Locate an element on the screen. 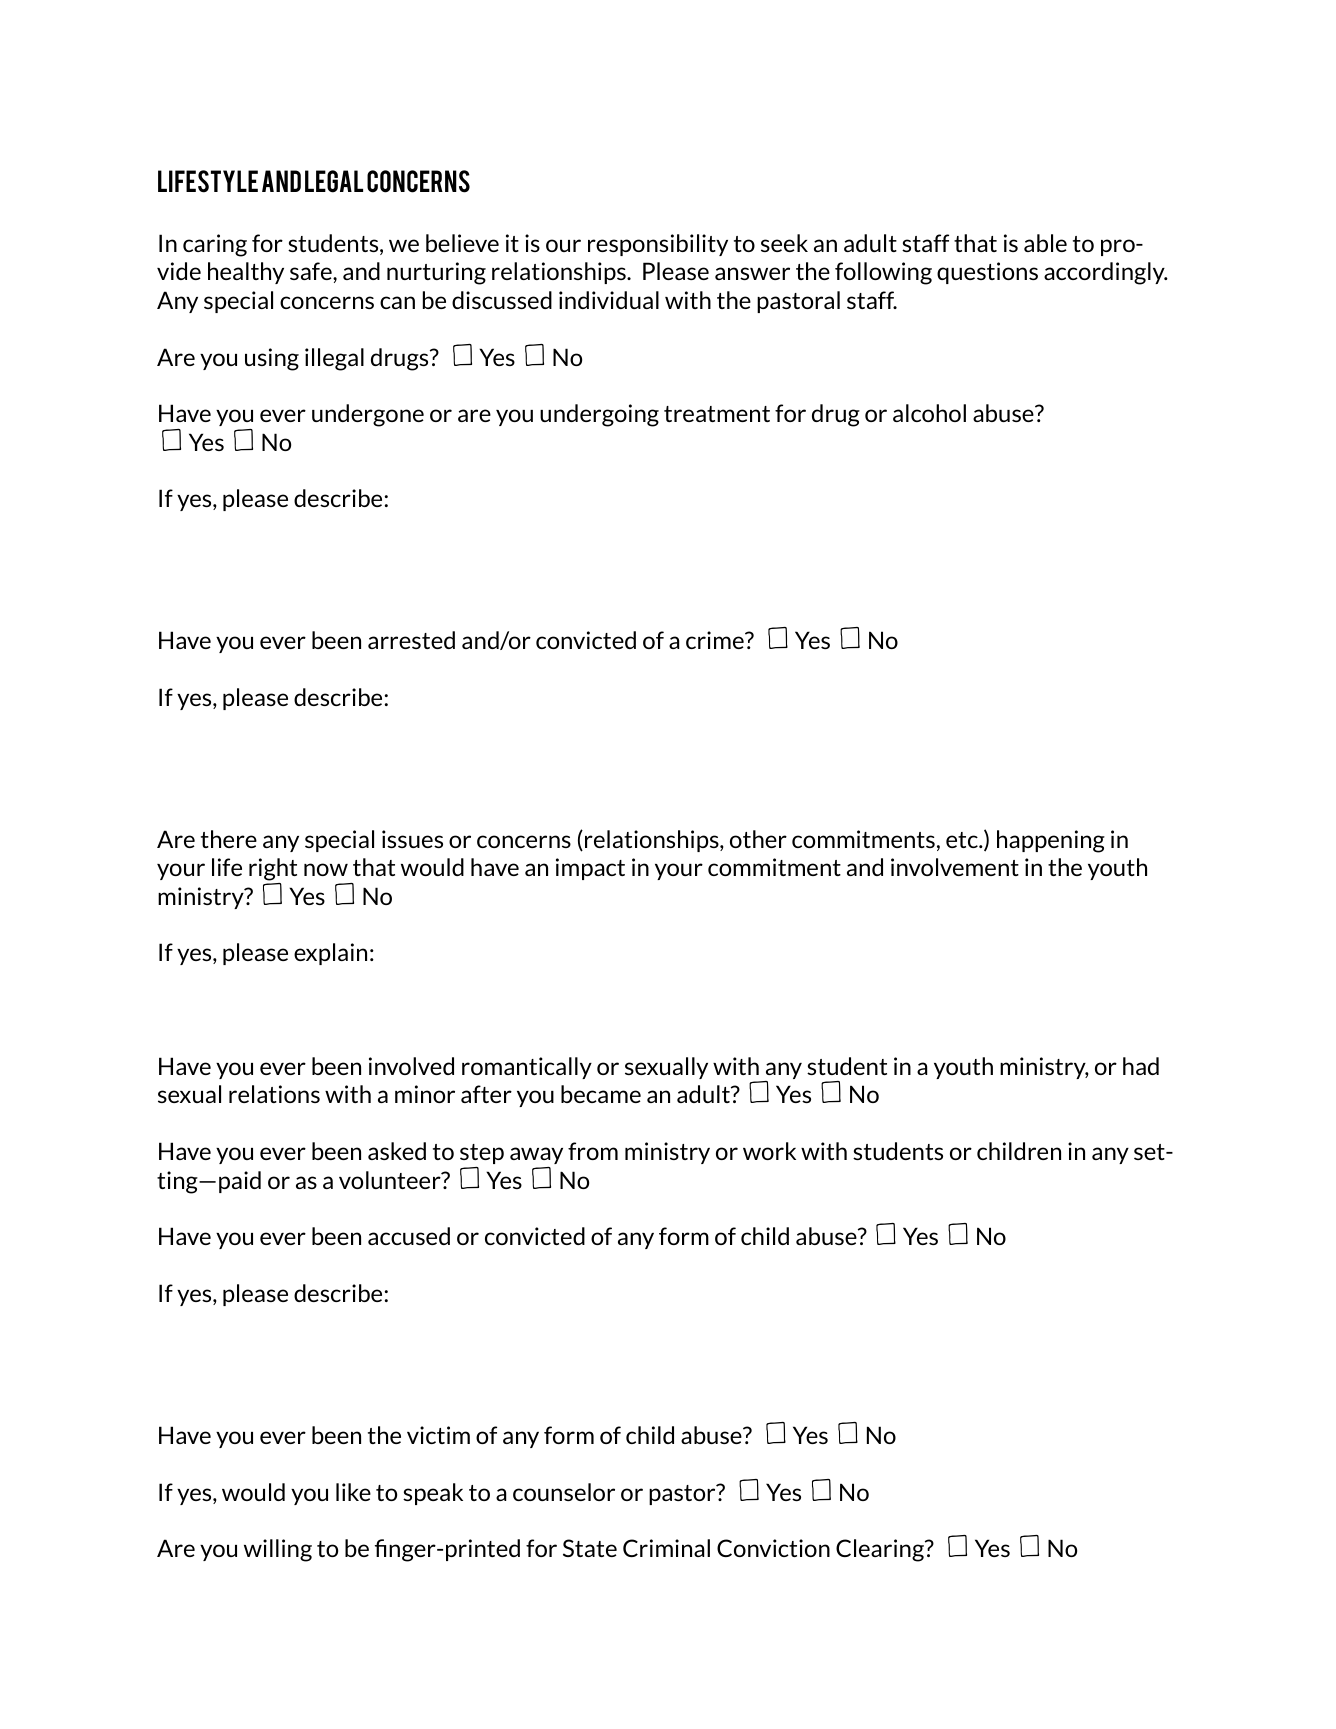 The height and width of the screenshot is (1729, 1336). safe is located at coordinates (312, 271).
